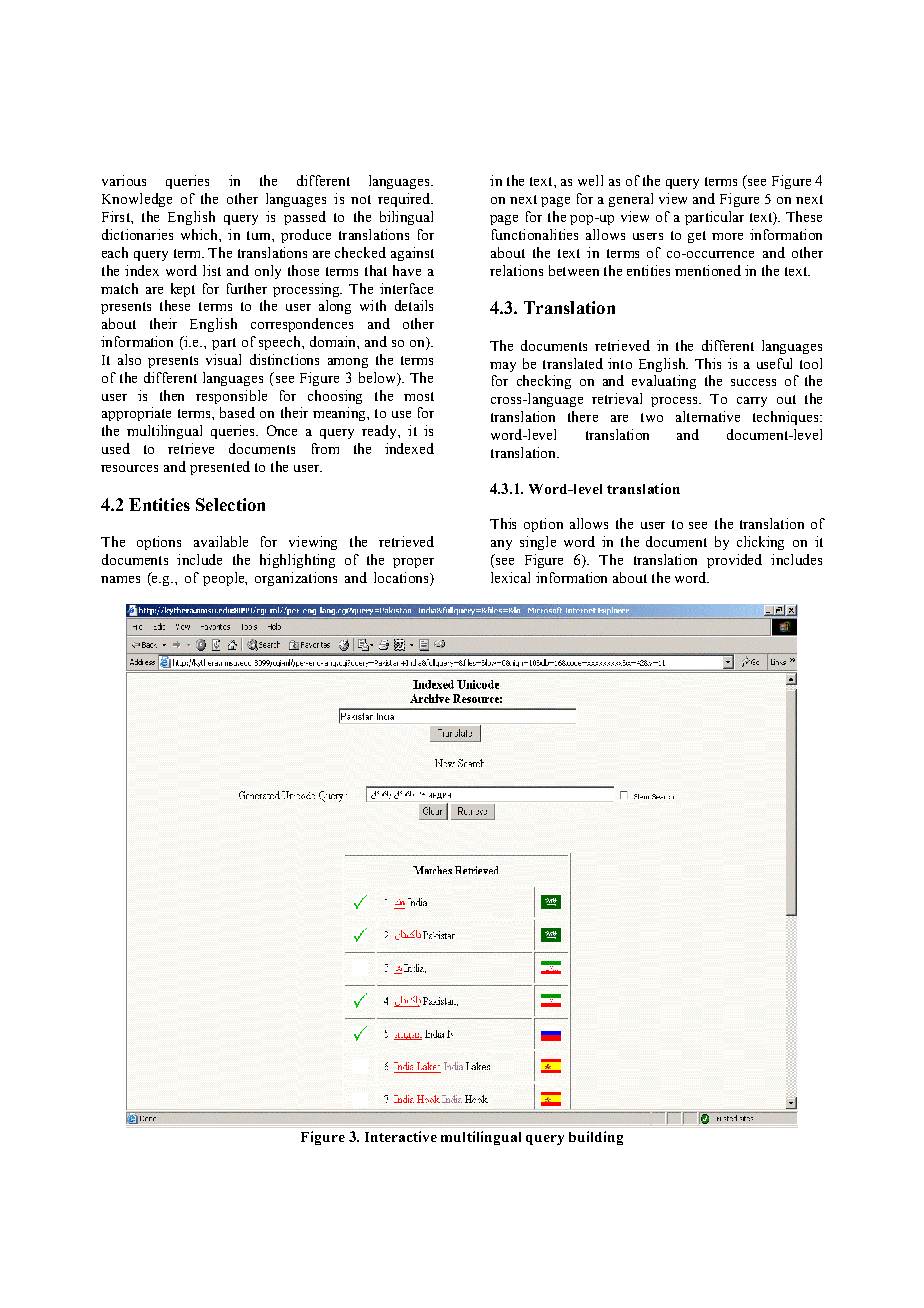 The width and height of the image is (924, 1308). Describe the element at coordinates (596, 1138) in the image. I see `building` at that location.
